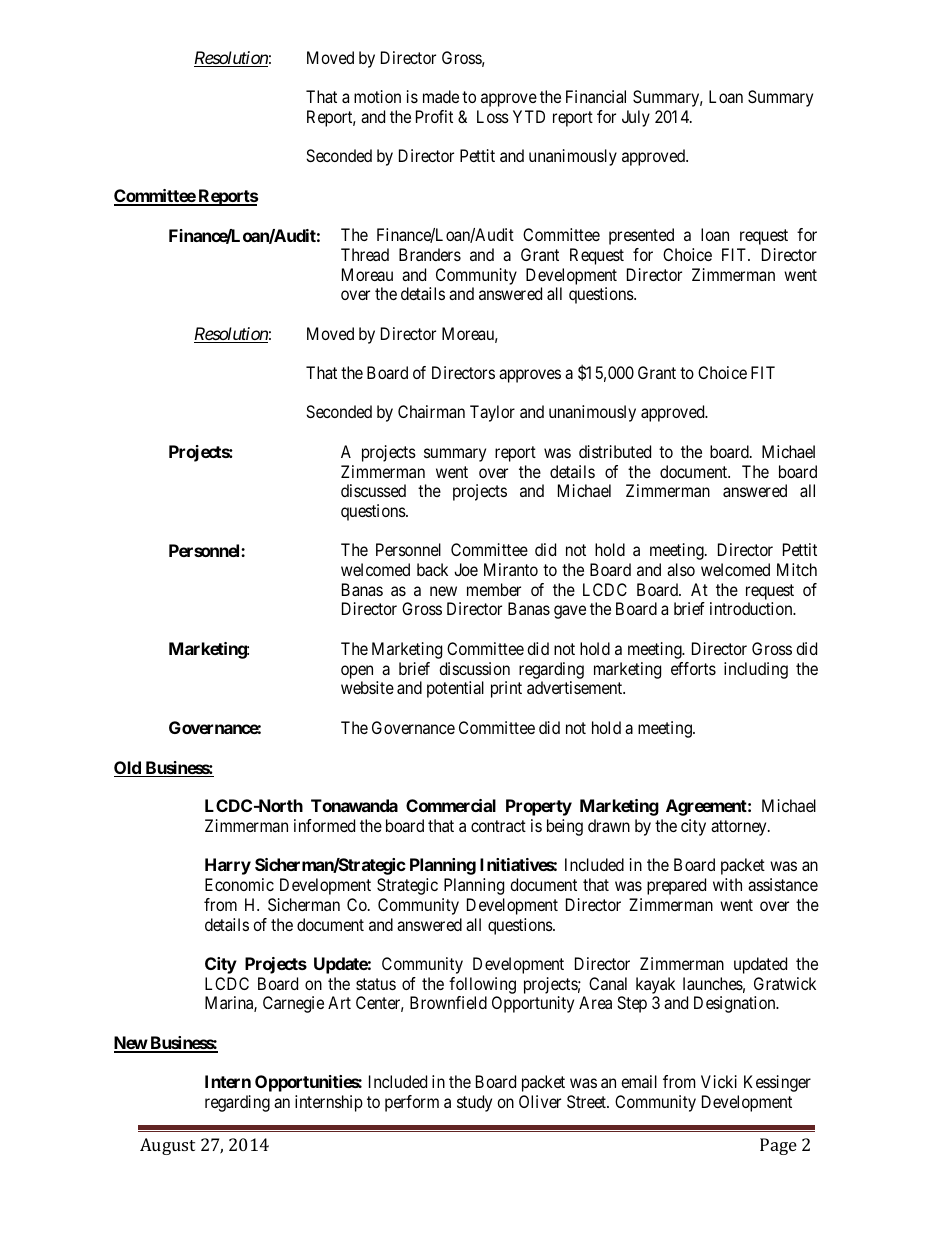  What do you see at coordinates (492, 413) in the screenshot?
I see `Taylor` at bounding box center [492, 413].
